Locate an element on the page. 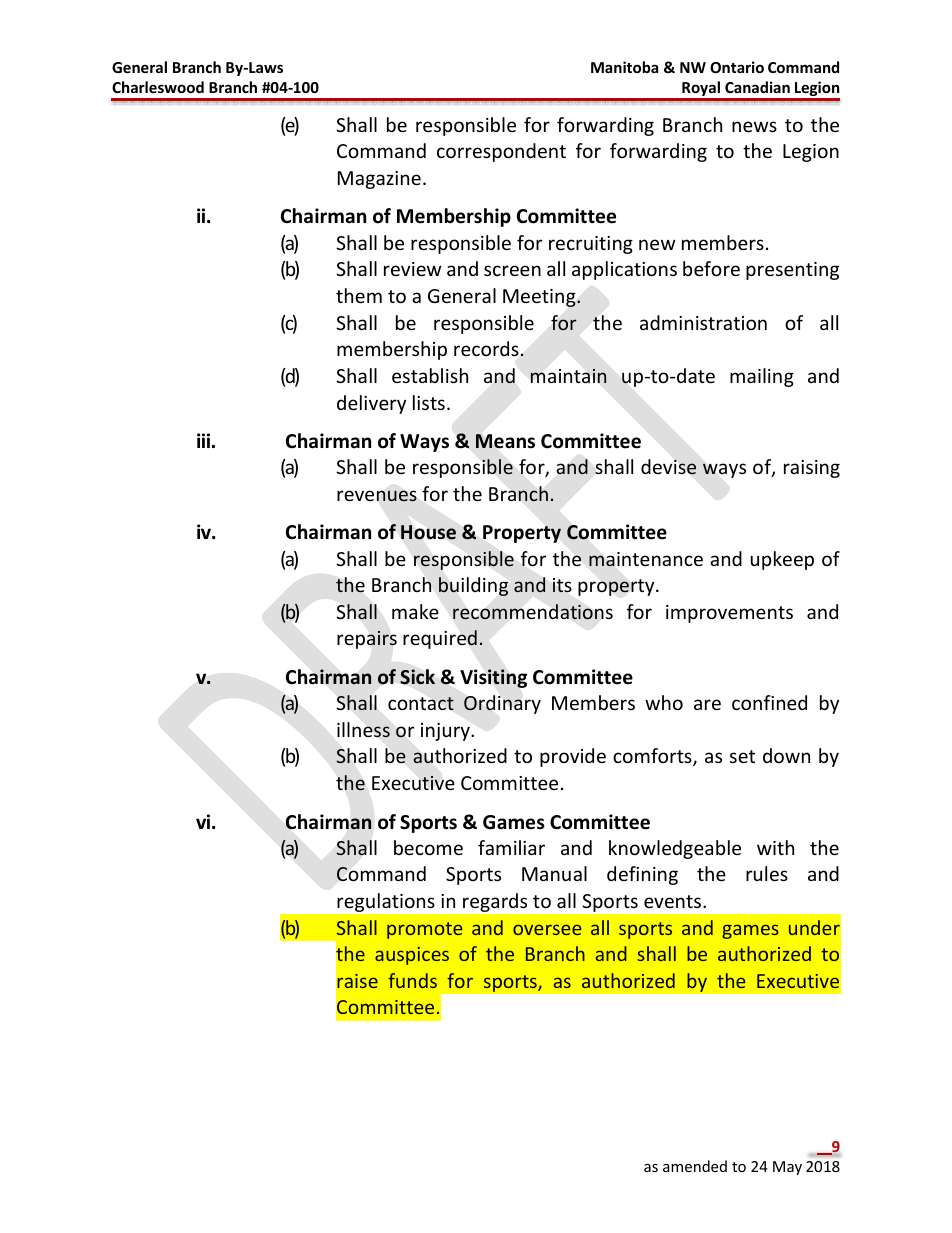 Image resolution: width=952 pixels, height=1233 pixels. funds is located at coordinates (412, 980).
